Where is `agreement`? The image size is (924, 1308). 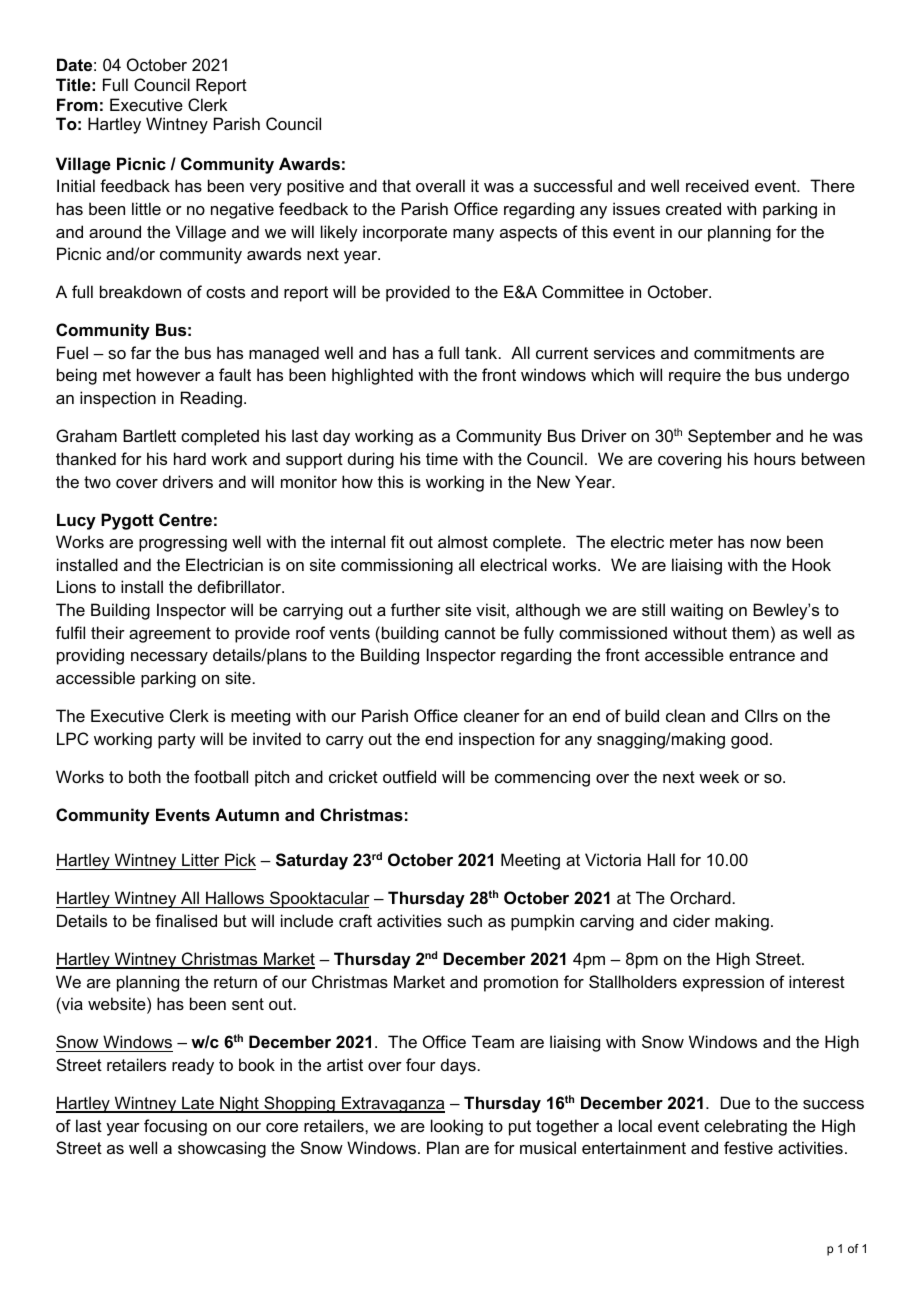
agreement is located at coordinates (170, 635).
